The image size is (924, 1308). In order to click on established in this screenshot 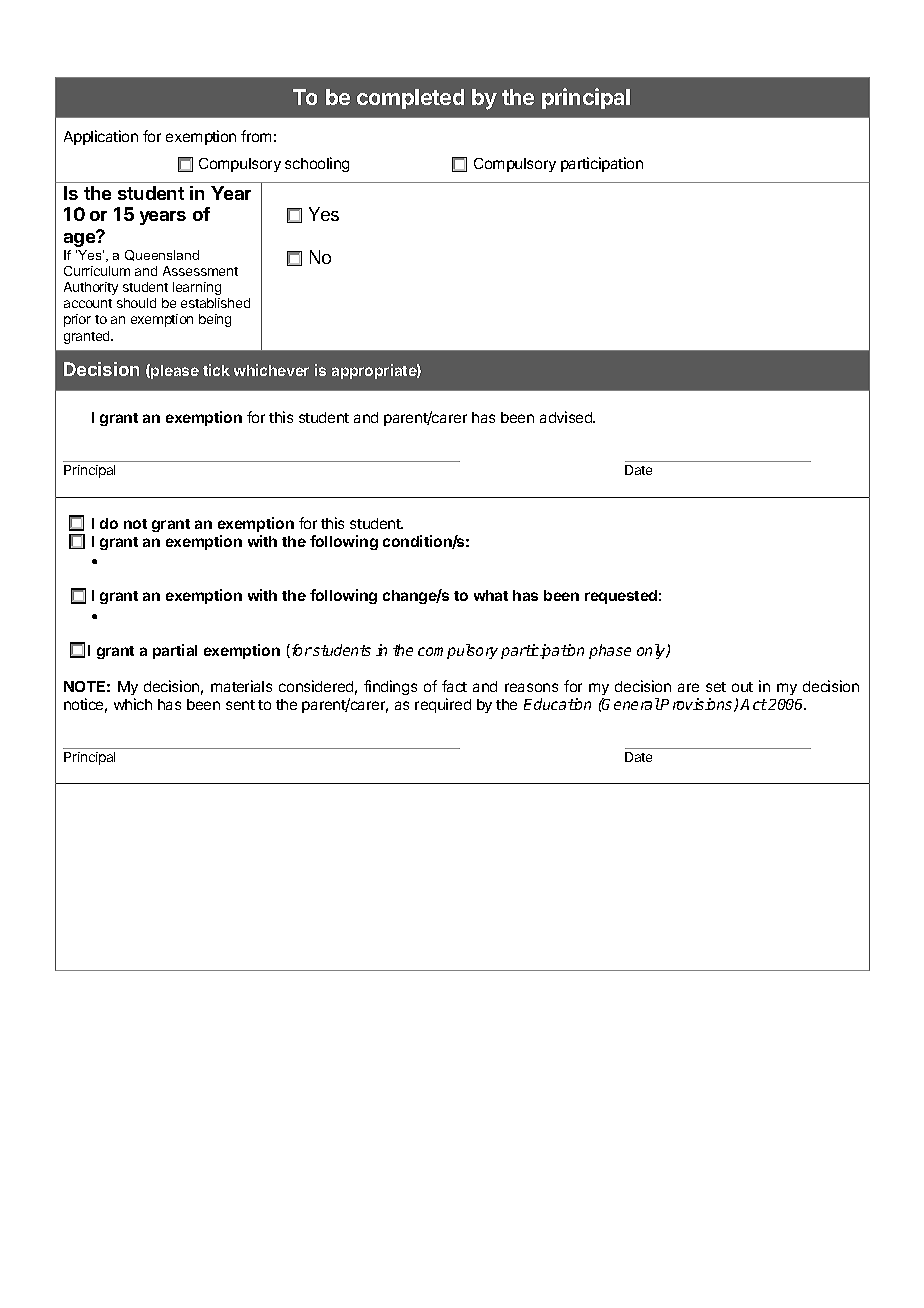, I will do `click(215, 303)`.
